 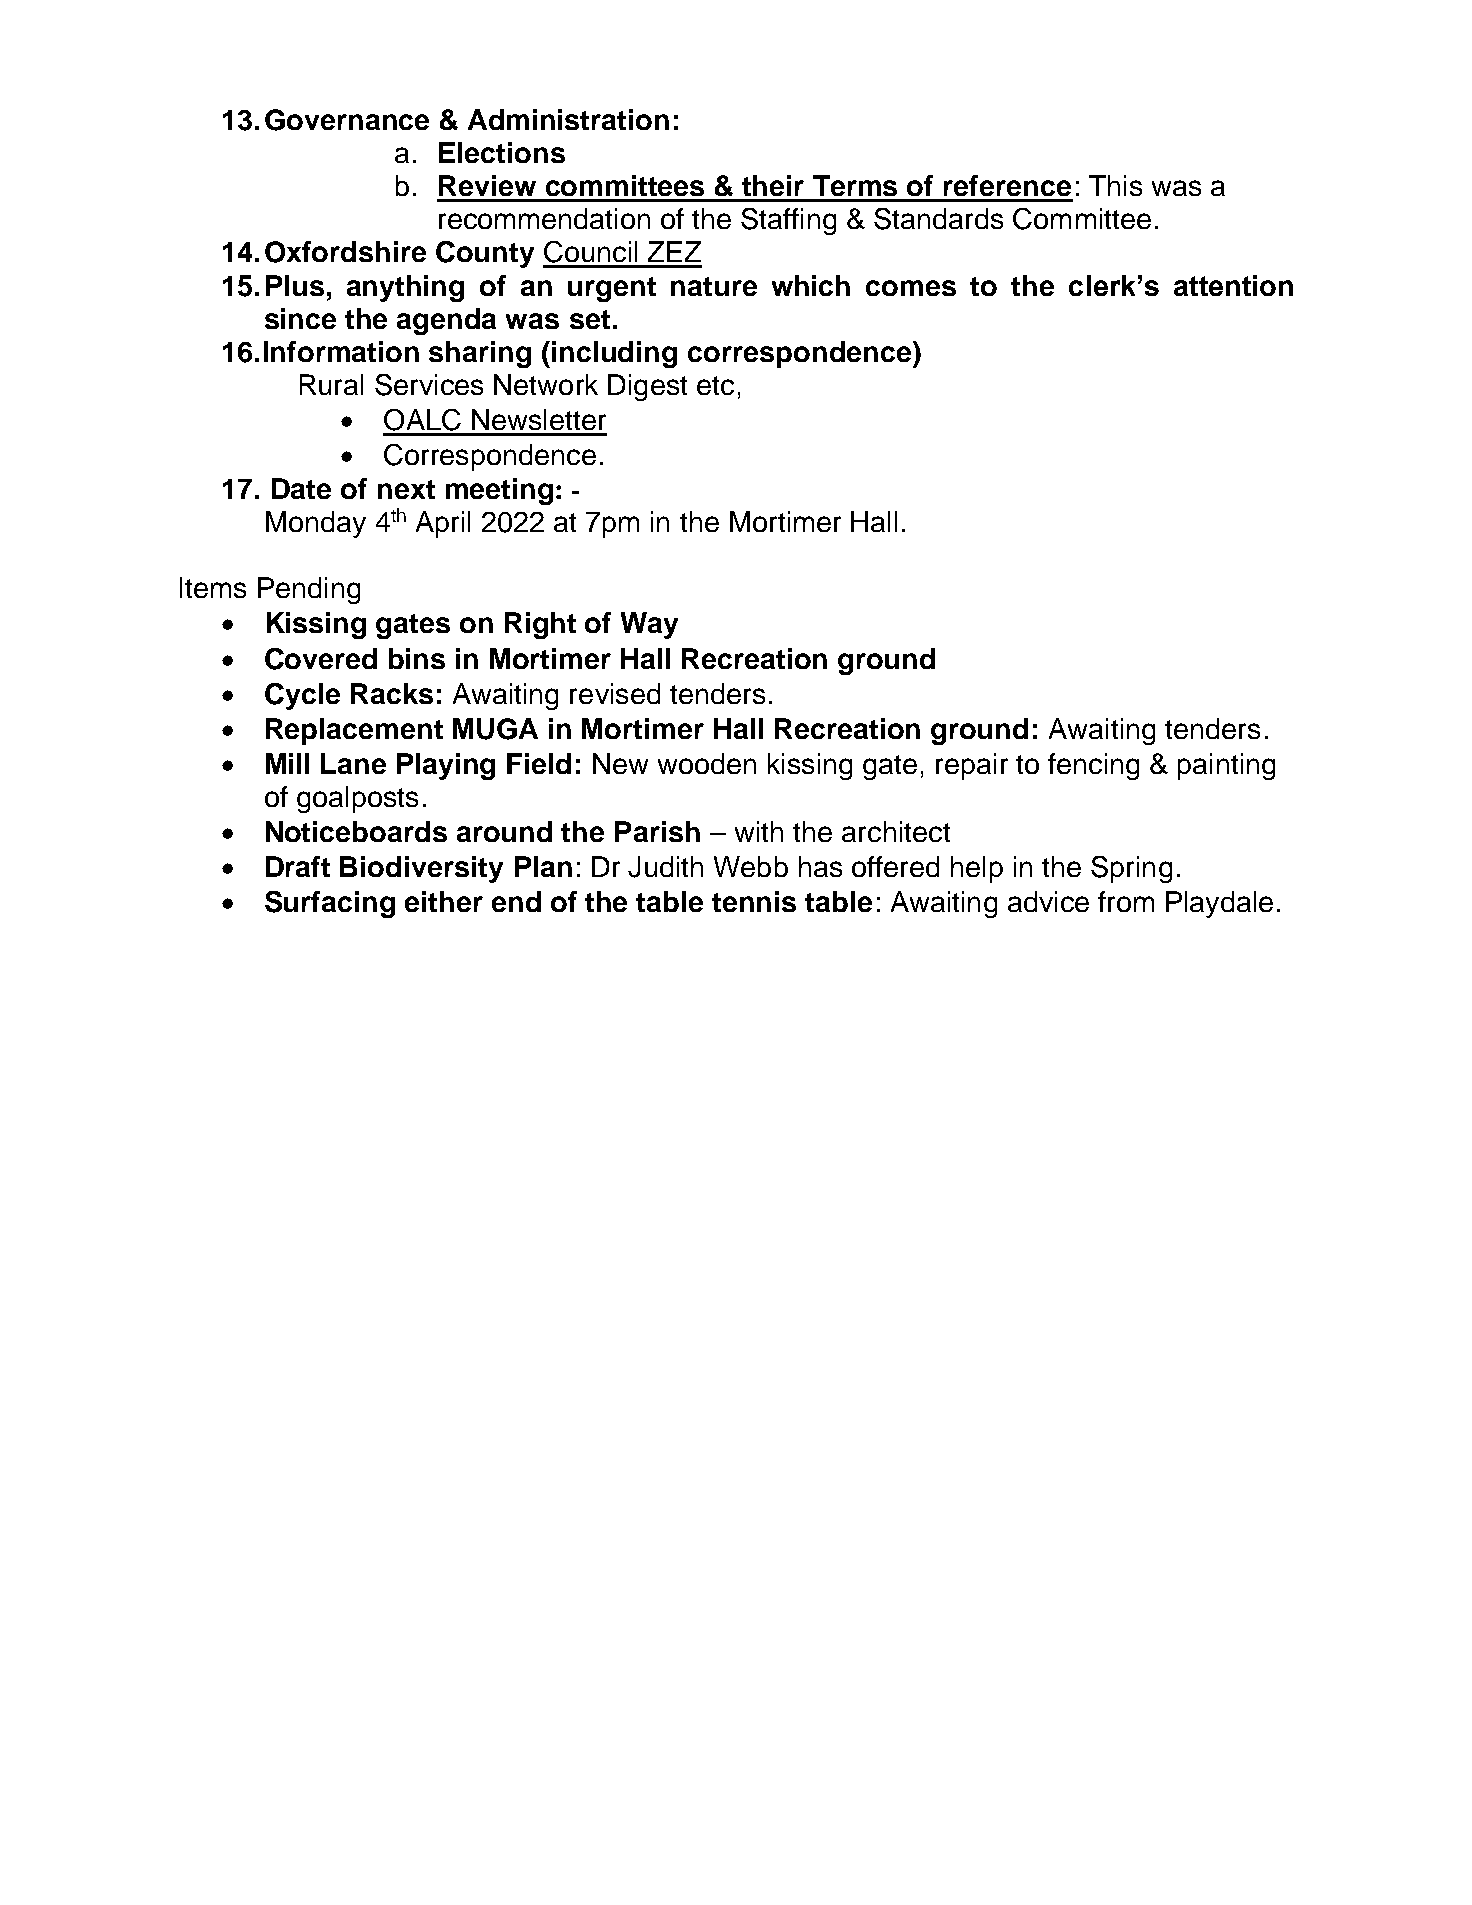 What do you see at coordinates (502, 152) in the document?
I see `Elections` at bounding box center [502, 152].
